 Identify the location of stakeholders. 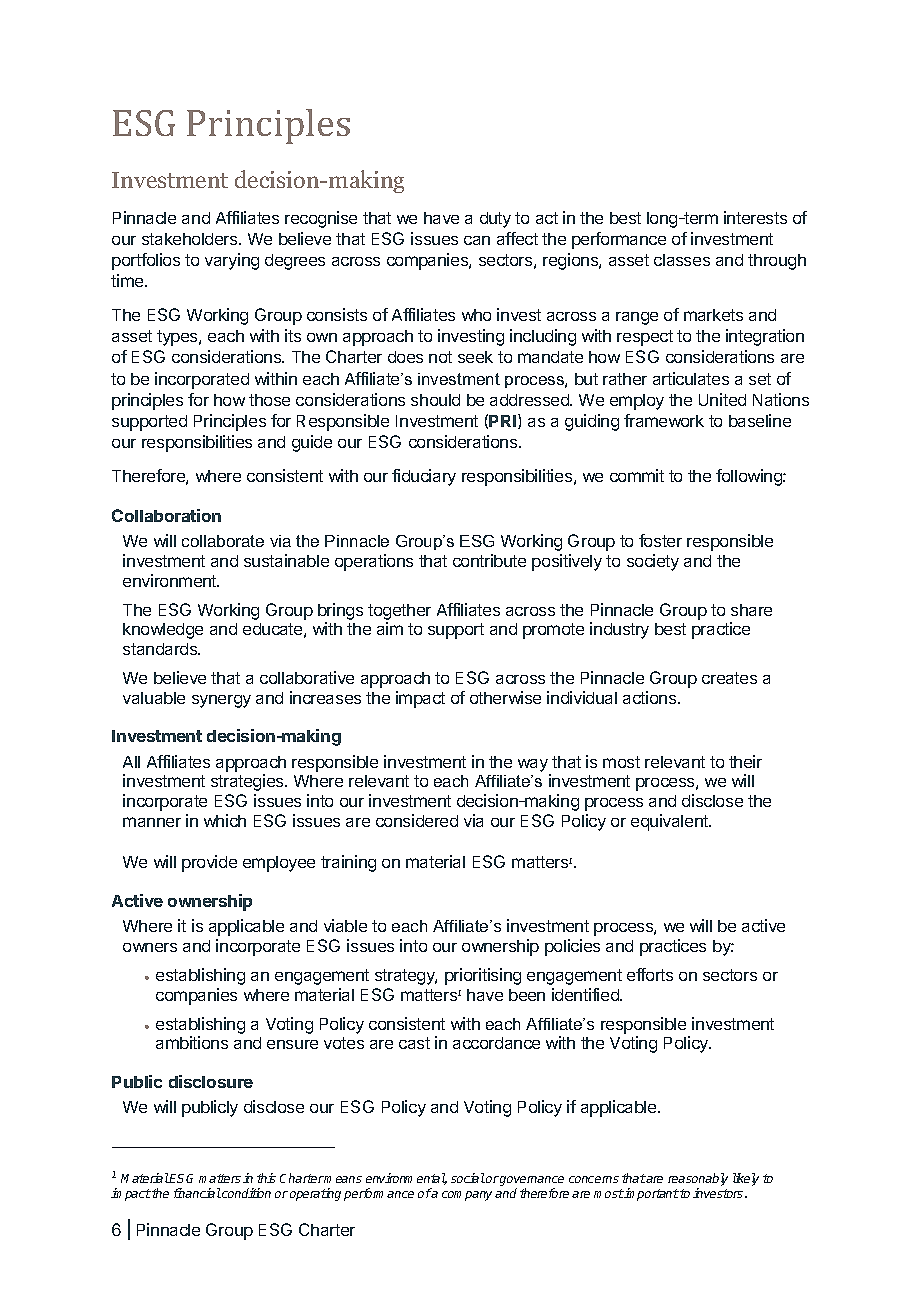
(191, 239).
